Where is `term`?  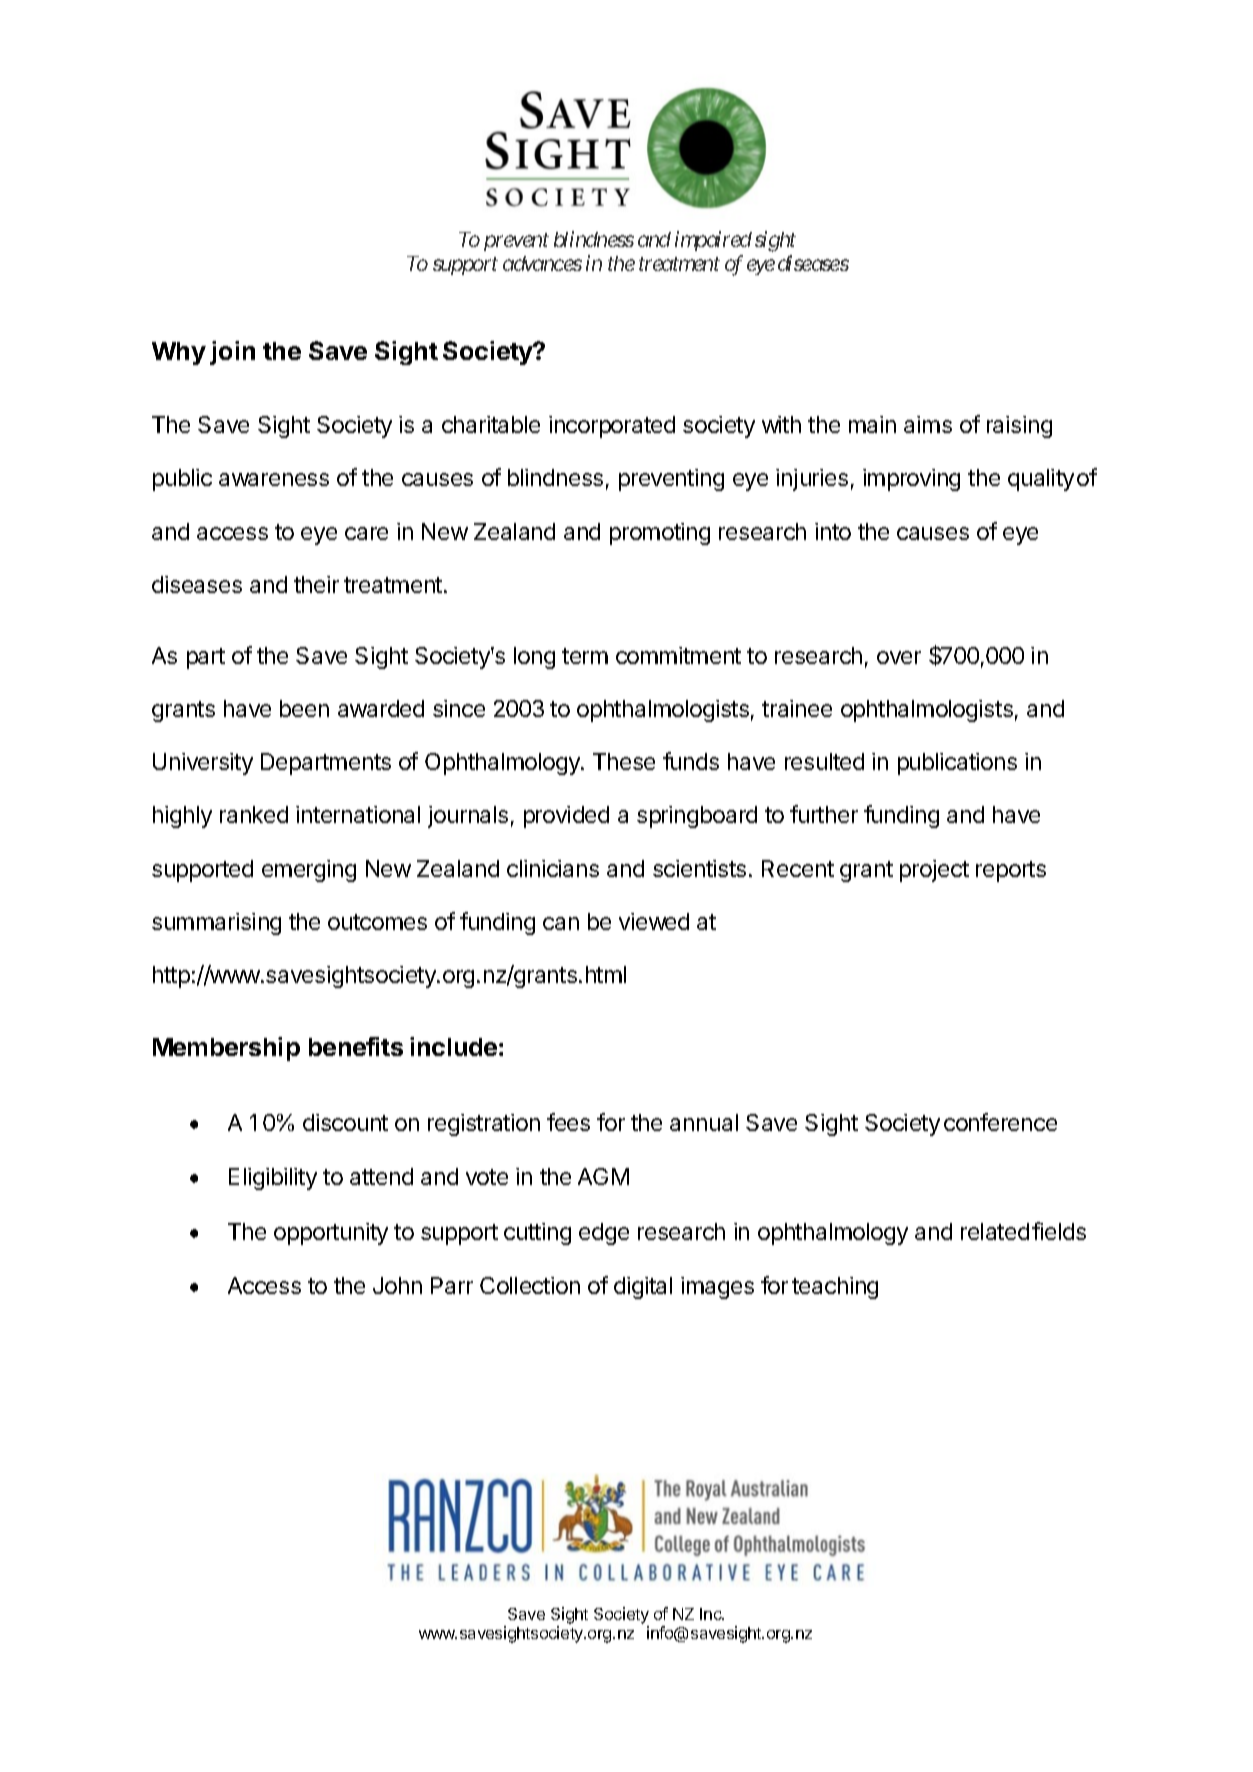 term is located at coordinates (585, 656).
